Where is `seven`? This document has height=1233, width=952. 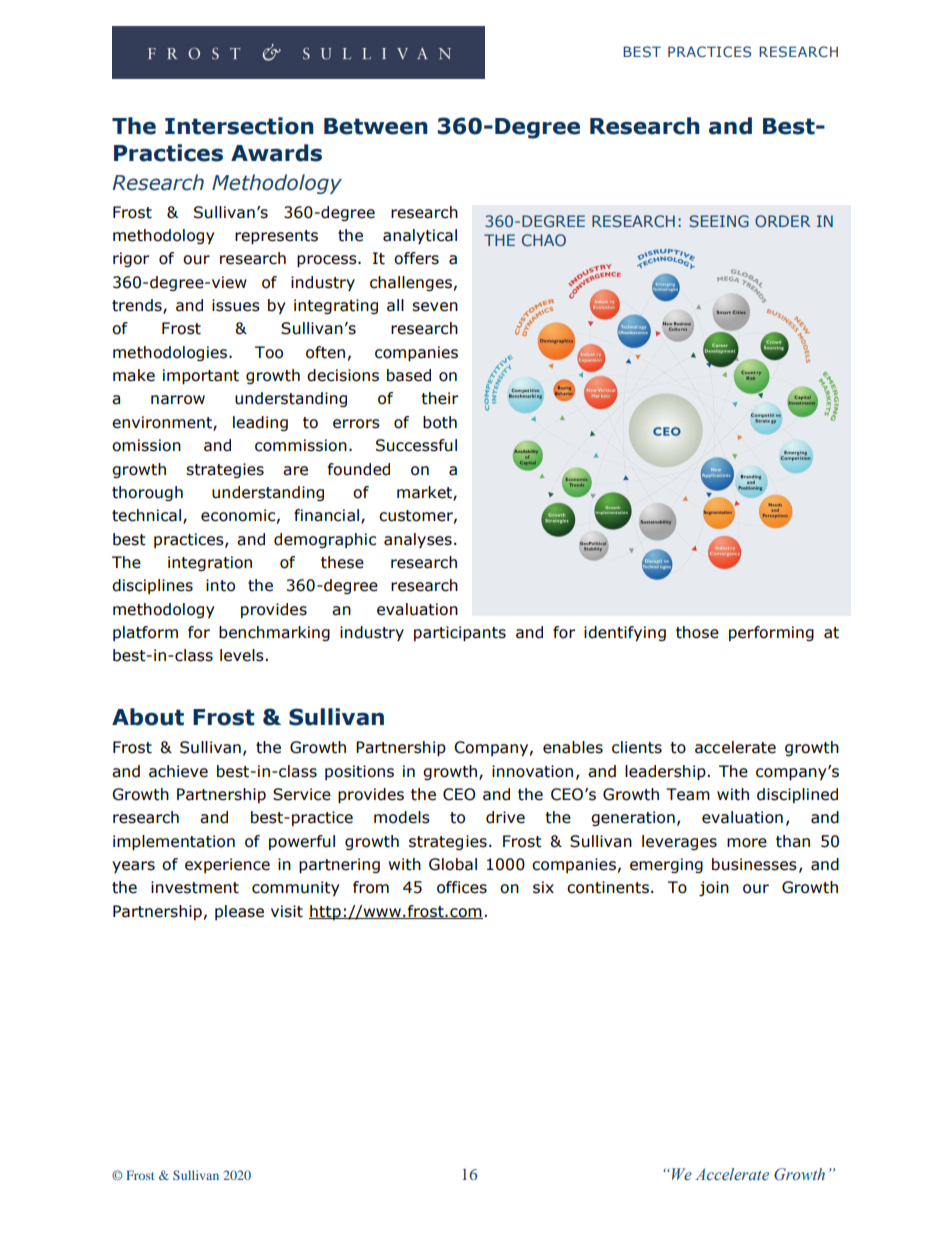
seven is located at coordinates (435, 307).
